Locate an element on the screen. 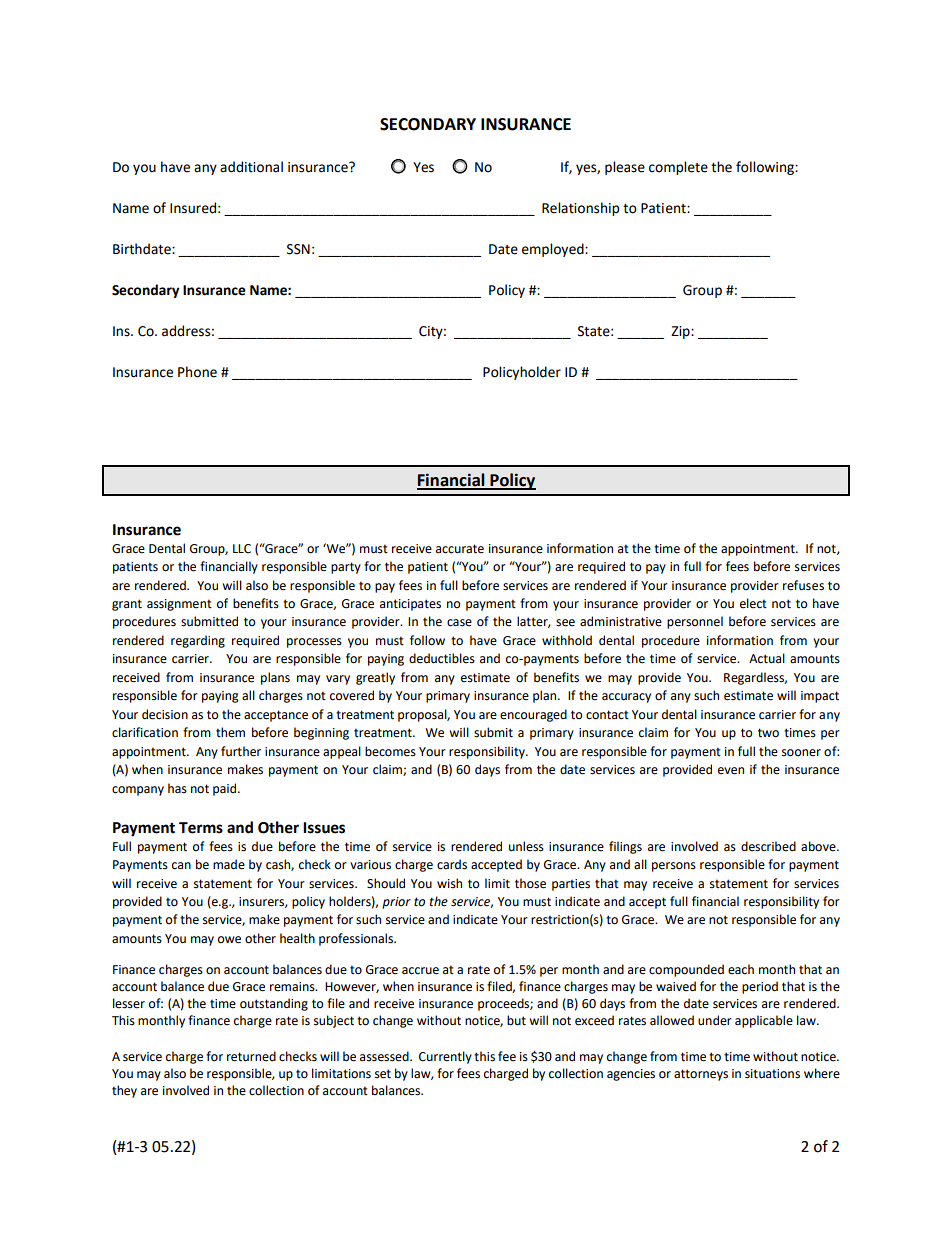 The width and height of the screenshot is (952, 1233). Relationship is located at coordinates (580, 209).
